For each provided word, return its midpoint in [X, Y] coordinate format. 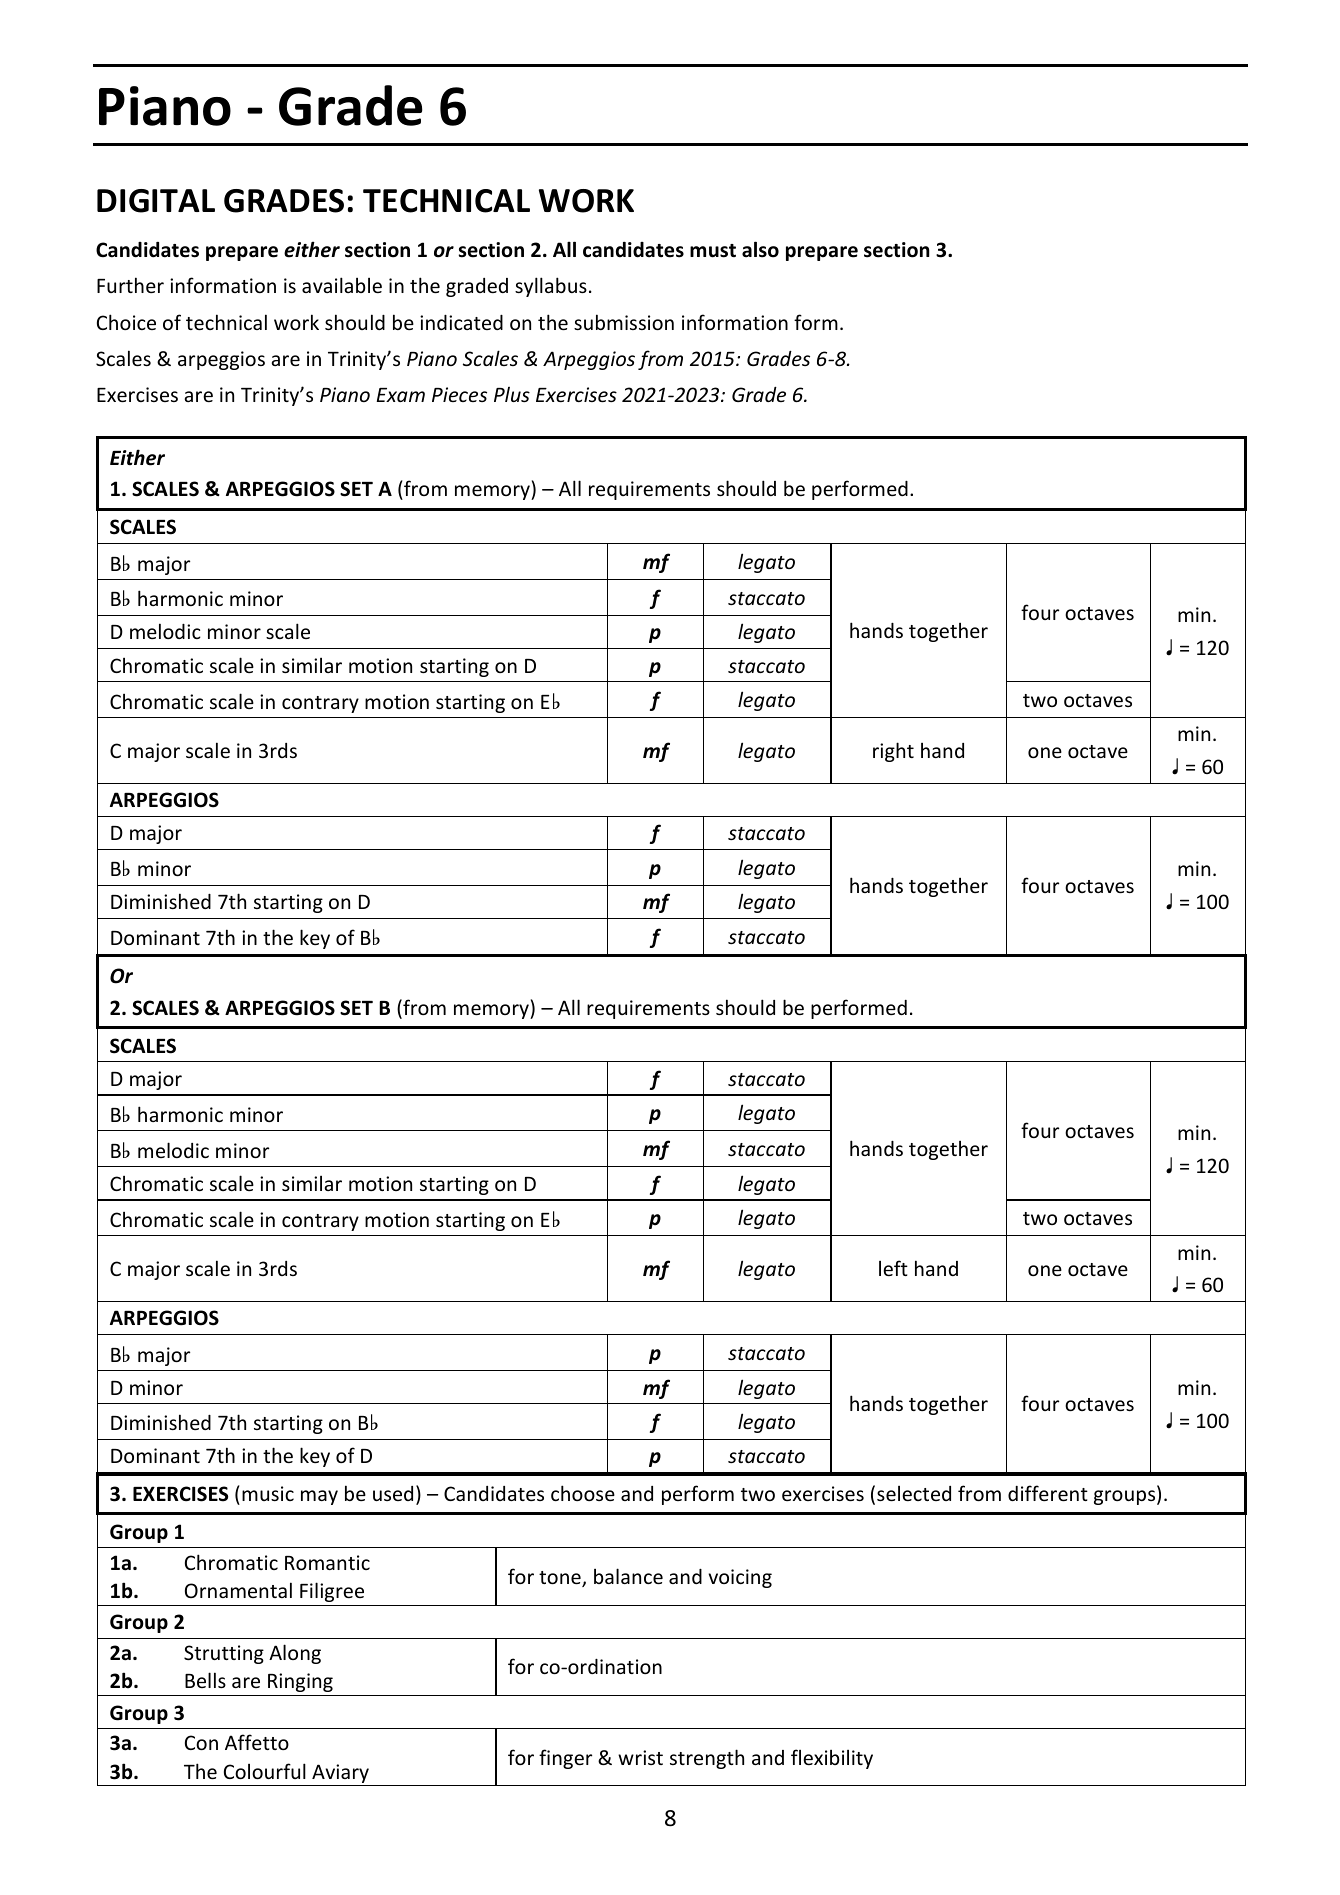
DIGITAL [156, 201]
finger [565, 1759]
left [893, 1268]
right [893, 752]
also [760, 249]
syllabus [551, 287]
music [268, 1493]
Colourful [265, 1771]
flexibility [832, 1759]
